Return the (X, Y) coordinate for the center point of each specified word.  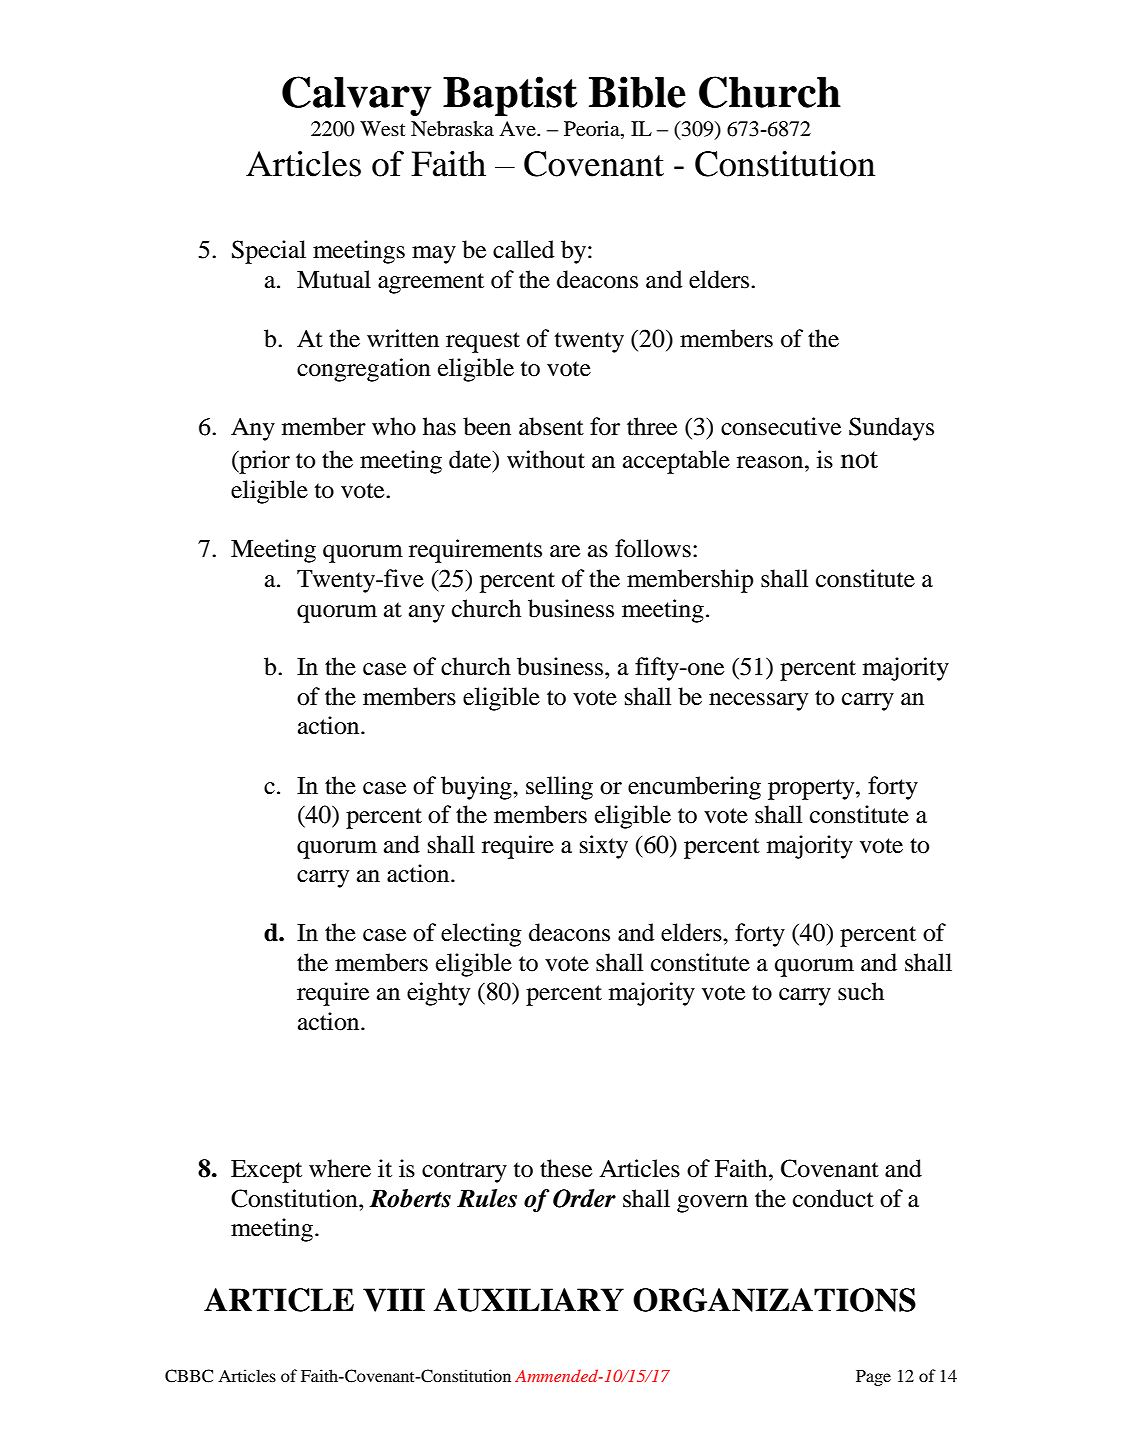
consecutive (781, 426)
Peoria (593, 130)
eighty (438, 994)
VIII (394, 1300)
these (566, 1168)
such (861, 991)
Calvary (357, 96)
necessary (758, 702)
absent (551, 426)
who (394, 426)
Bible (637, 92)
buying (477, 788)
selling (559, 788)
